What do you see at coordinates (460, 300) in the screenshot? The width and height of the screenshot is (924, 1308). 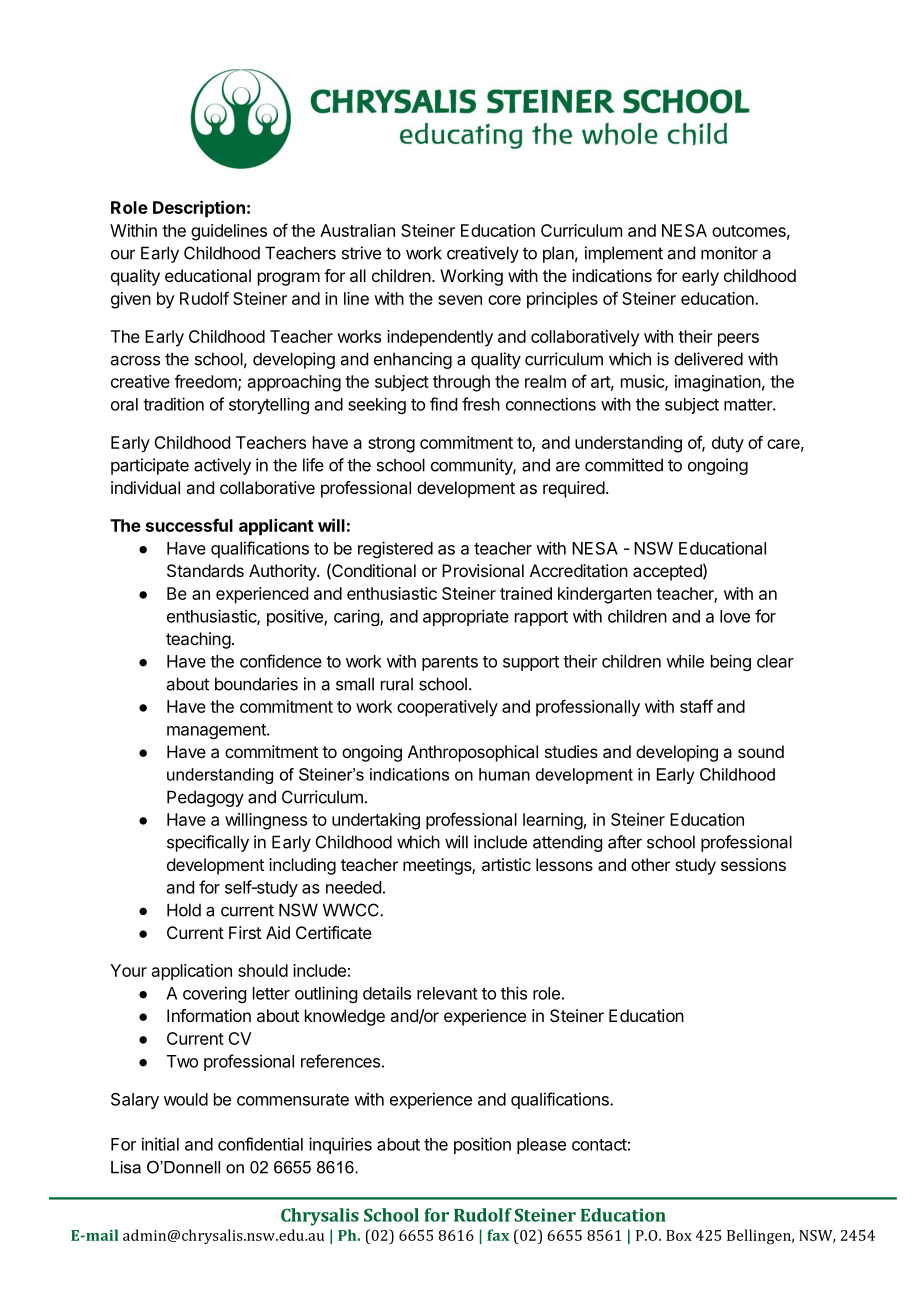 I see `seven` at bounding box center [460, 300].
